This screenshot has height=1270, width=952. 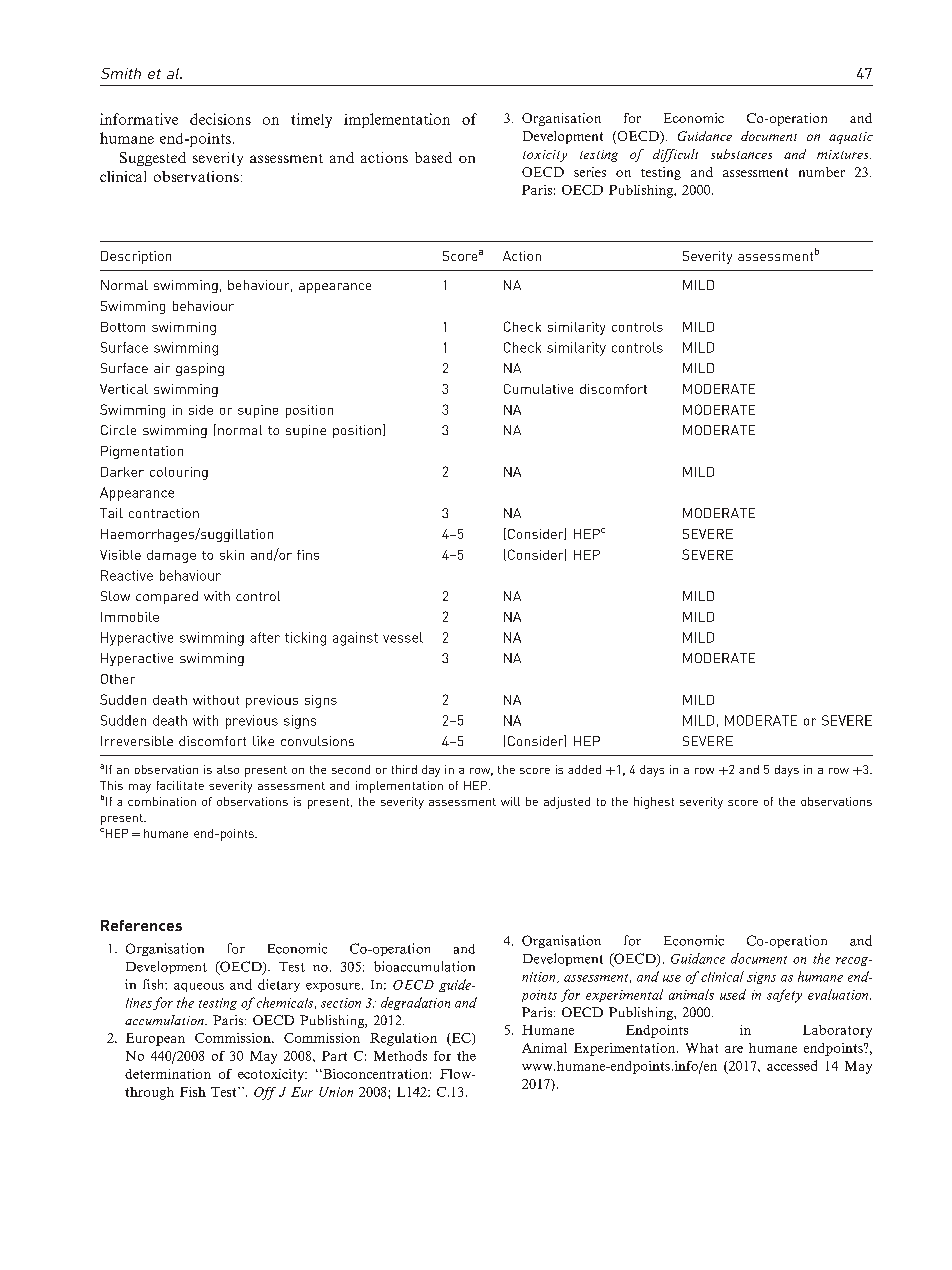 I want to click on highest, so click(x=654, y=803).
